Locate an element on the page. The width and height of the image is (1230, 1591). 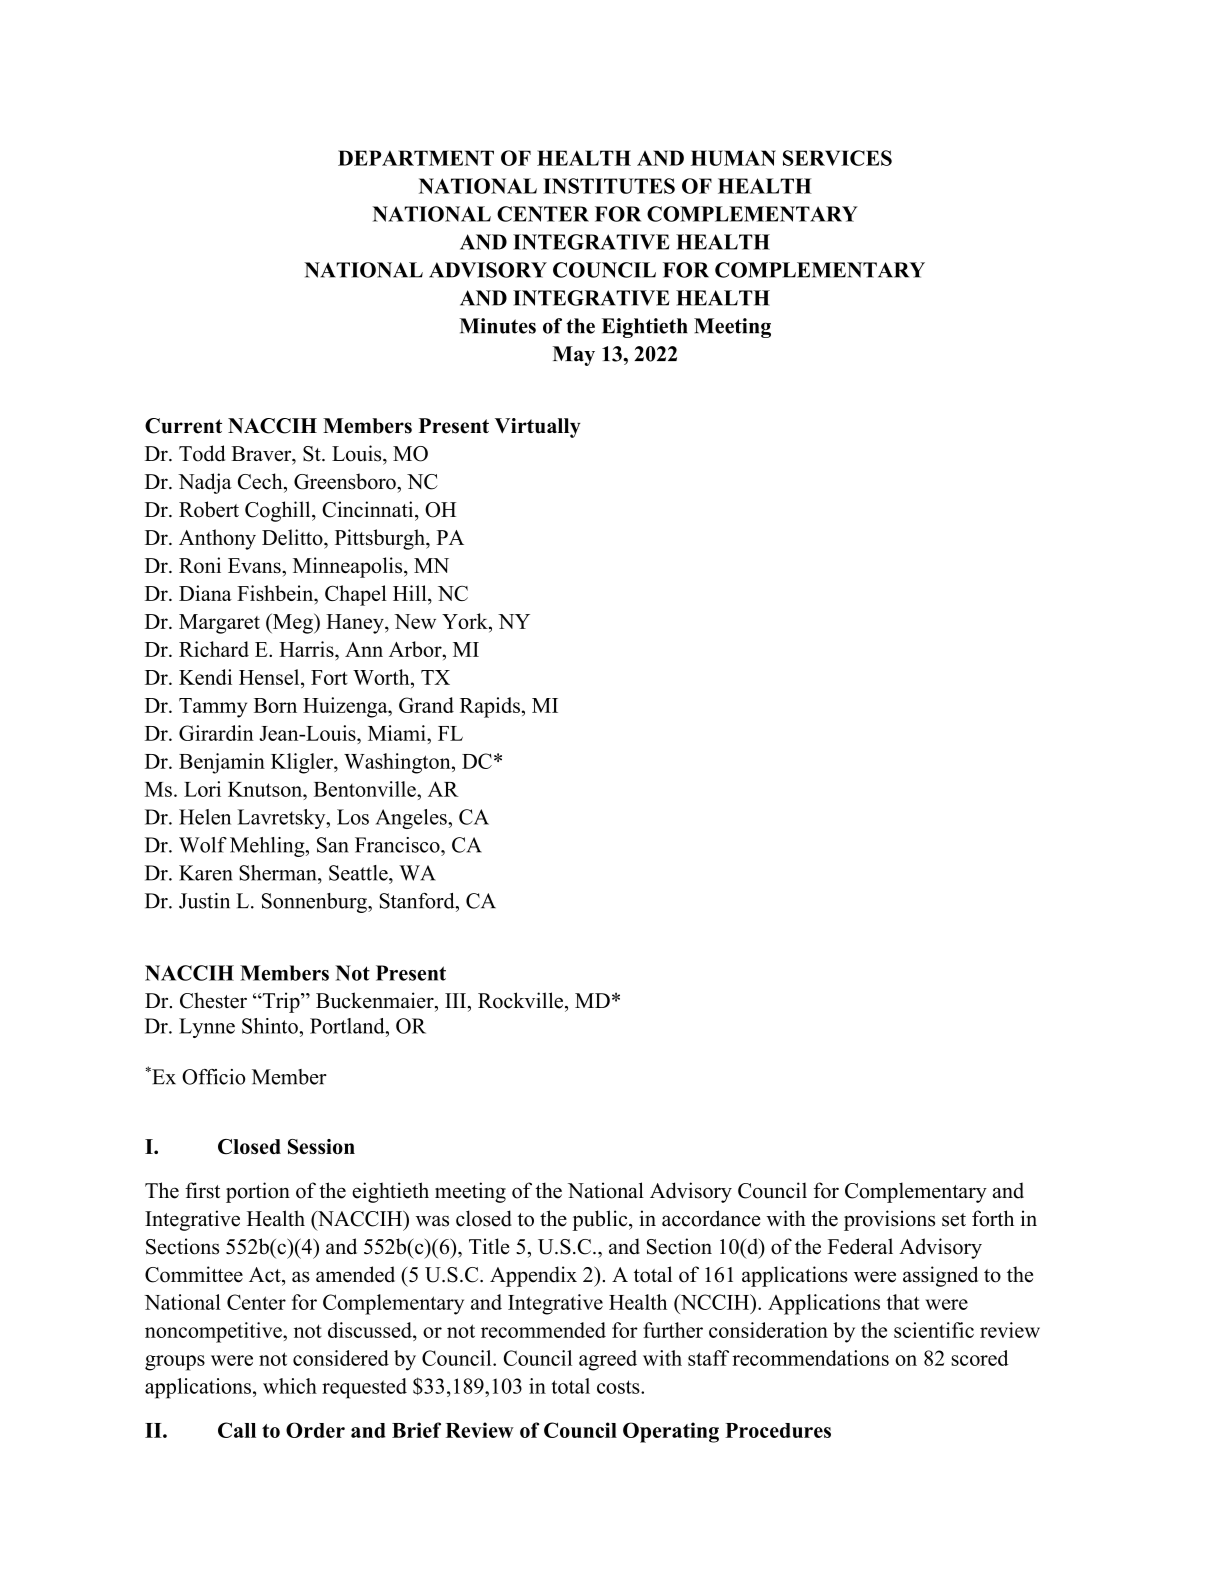
May is located at coordinates (574, 356).
